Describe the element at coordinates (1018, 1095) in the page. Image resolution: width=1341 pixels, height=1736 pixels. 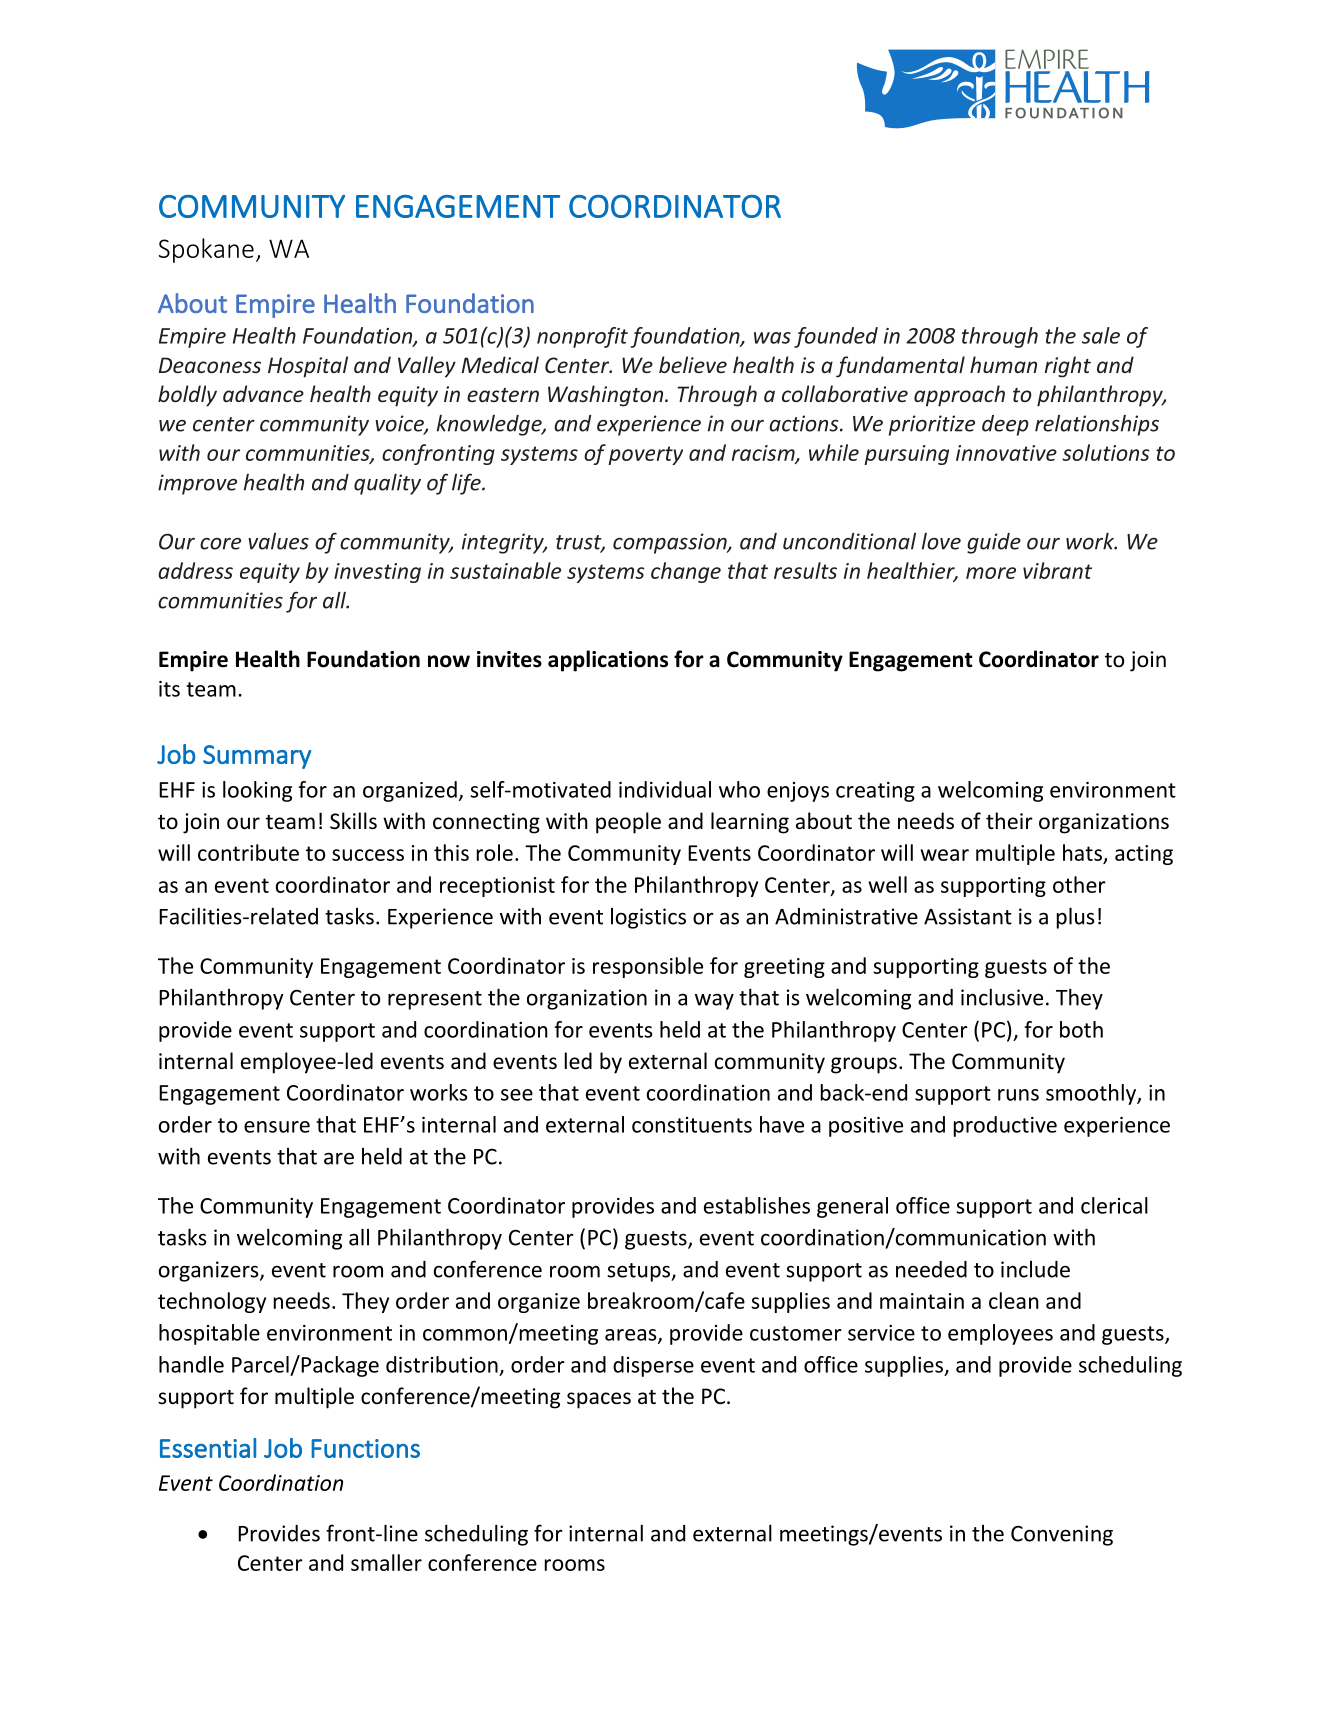
I see `runs` at that location.
